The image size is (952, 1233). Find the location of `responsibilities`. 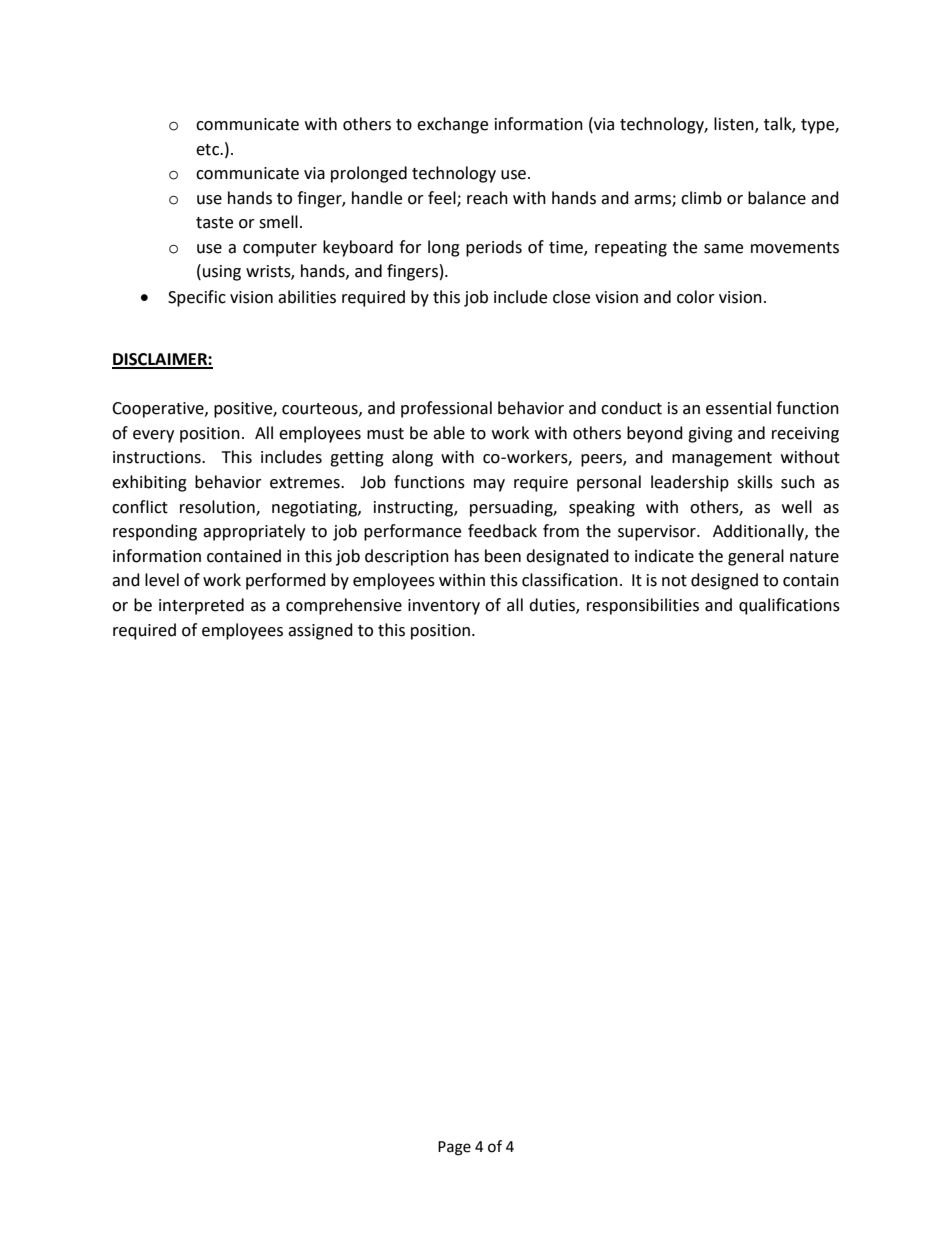

responsibilities is located at coordinates (643, 606).
